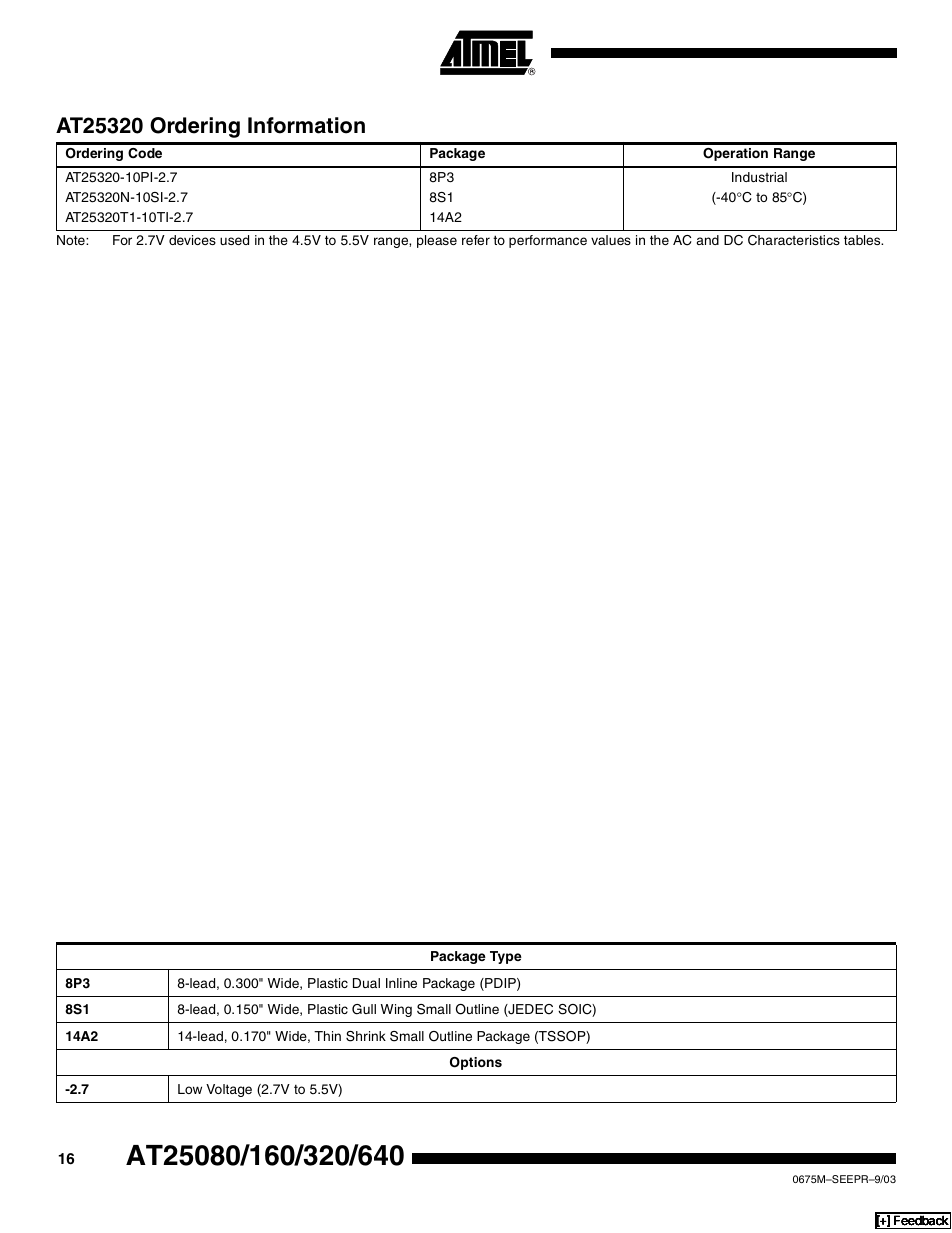 This page has width=952, height=1233. Describe the element at coordinates (708, 240) in the page. I see `and` at that location.
